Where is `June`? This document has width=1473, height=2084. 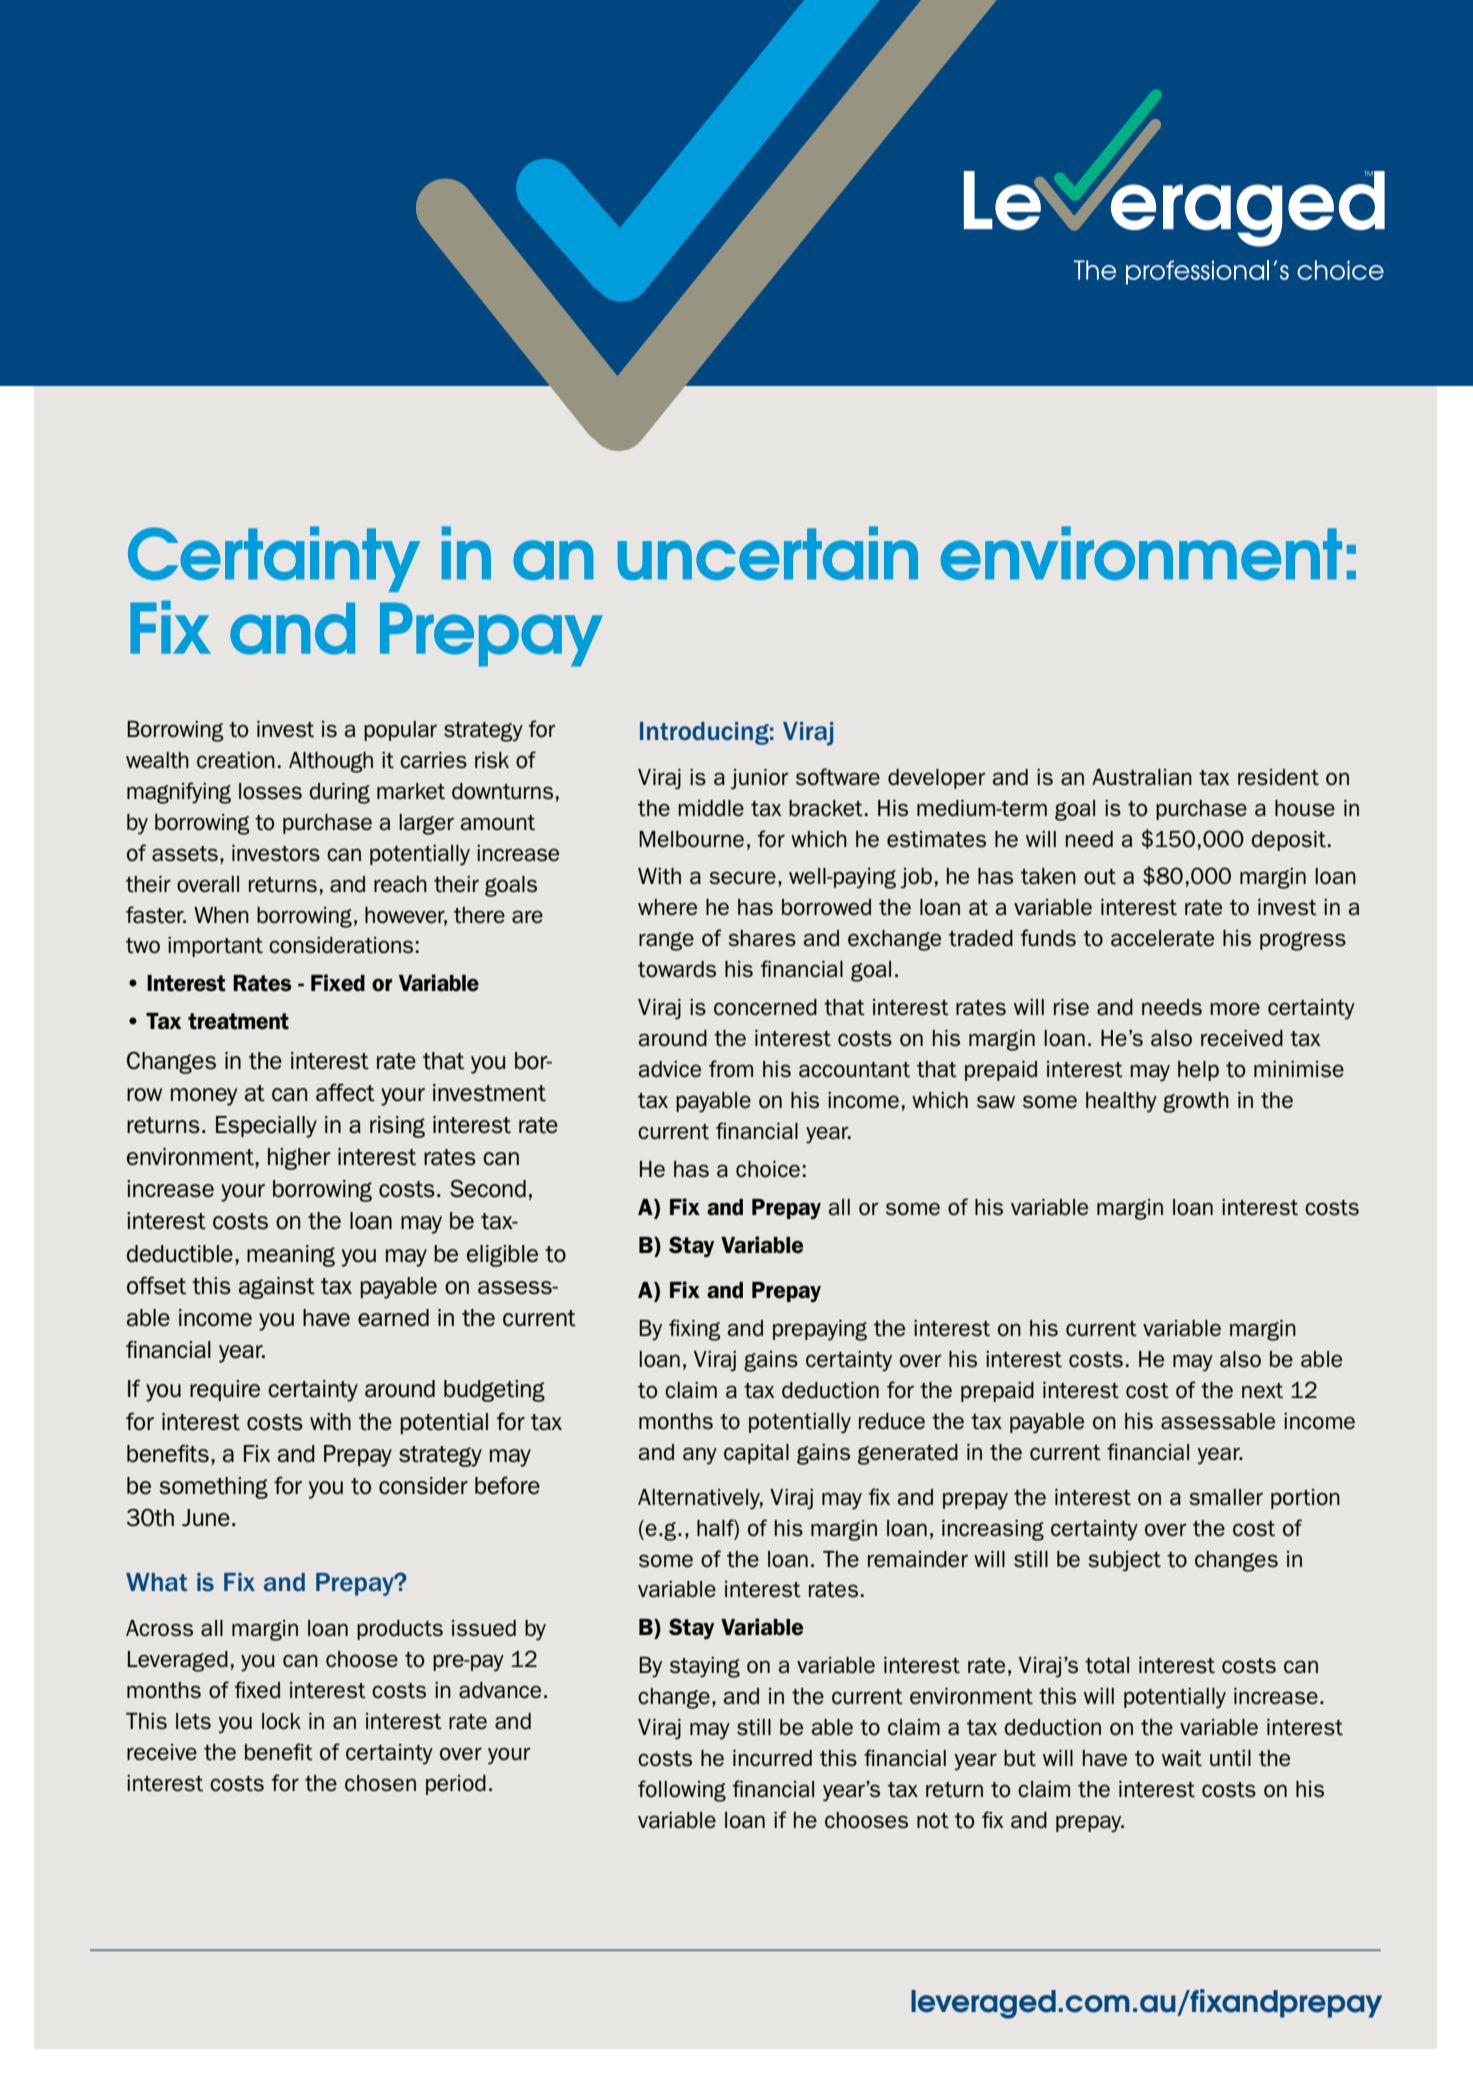 June is located at coordinates (206, 1518).
